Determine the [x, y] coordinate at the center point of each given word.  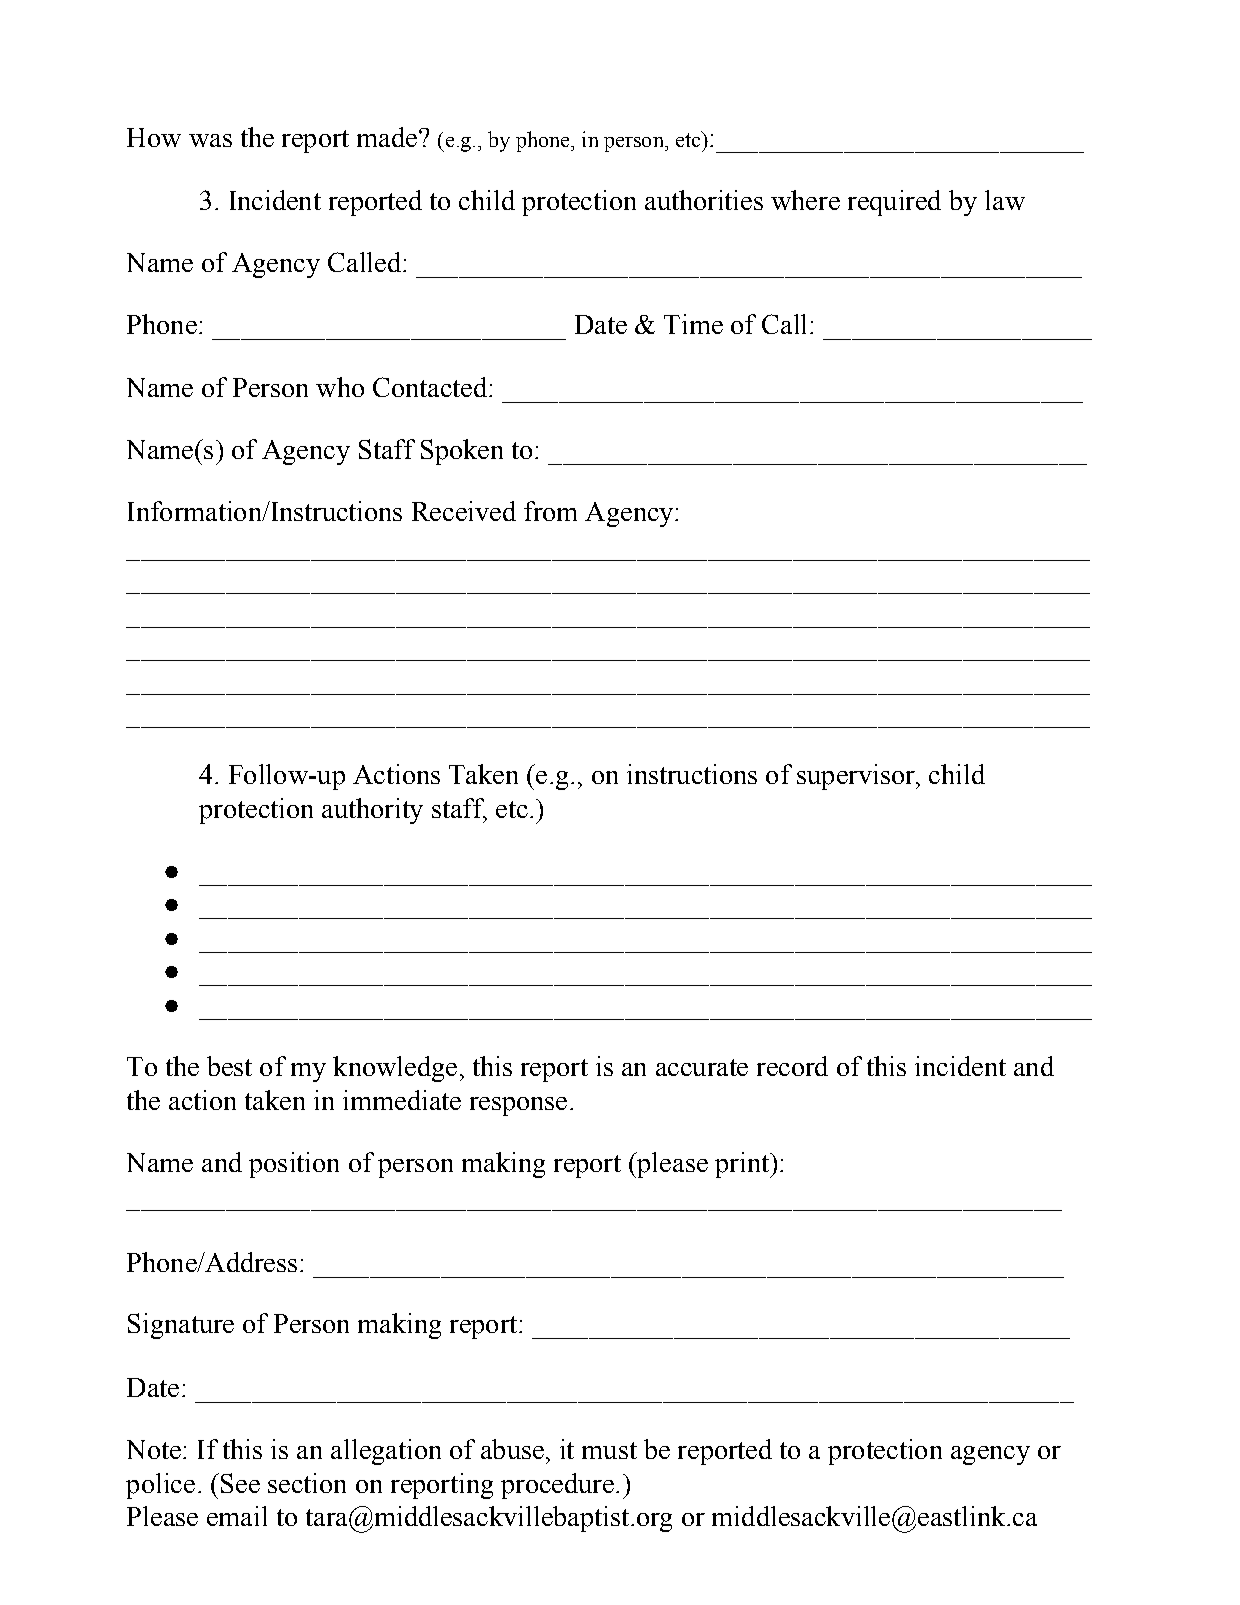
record [792, 1066]
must [609, 1450]
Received [464, 511]
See [240, 1483]
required [894, 203]
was [210, 140]
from [550, 511]
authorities [704, 200]
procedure [557, 1486]
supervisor [857, 777]
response [518, 1106]
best [229, 1066]
